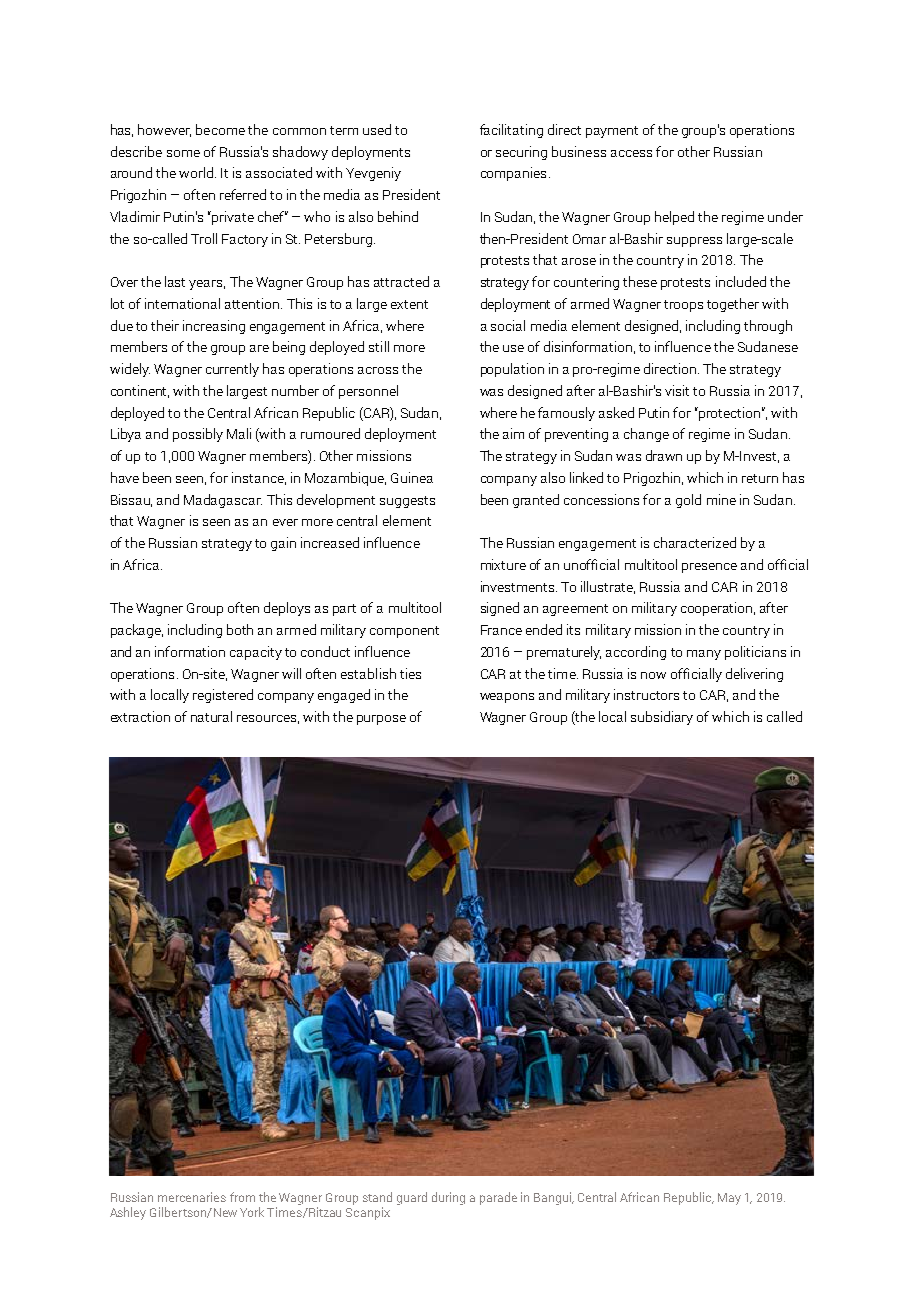  I want to click on mercenaries, so click(192, 1197).
